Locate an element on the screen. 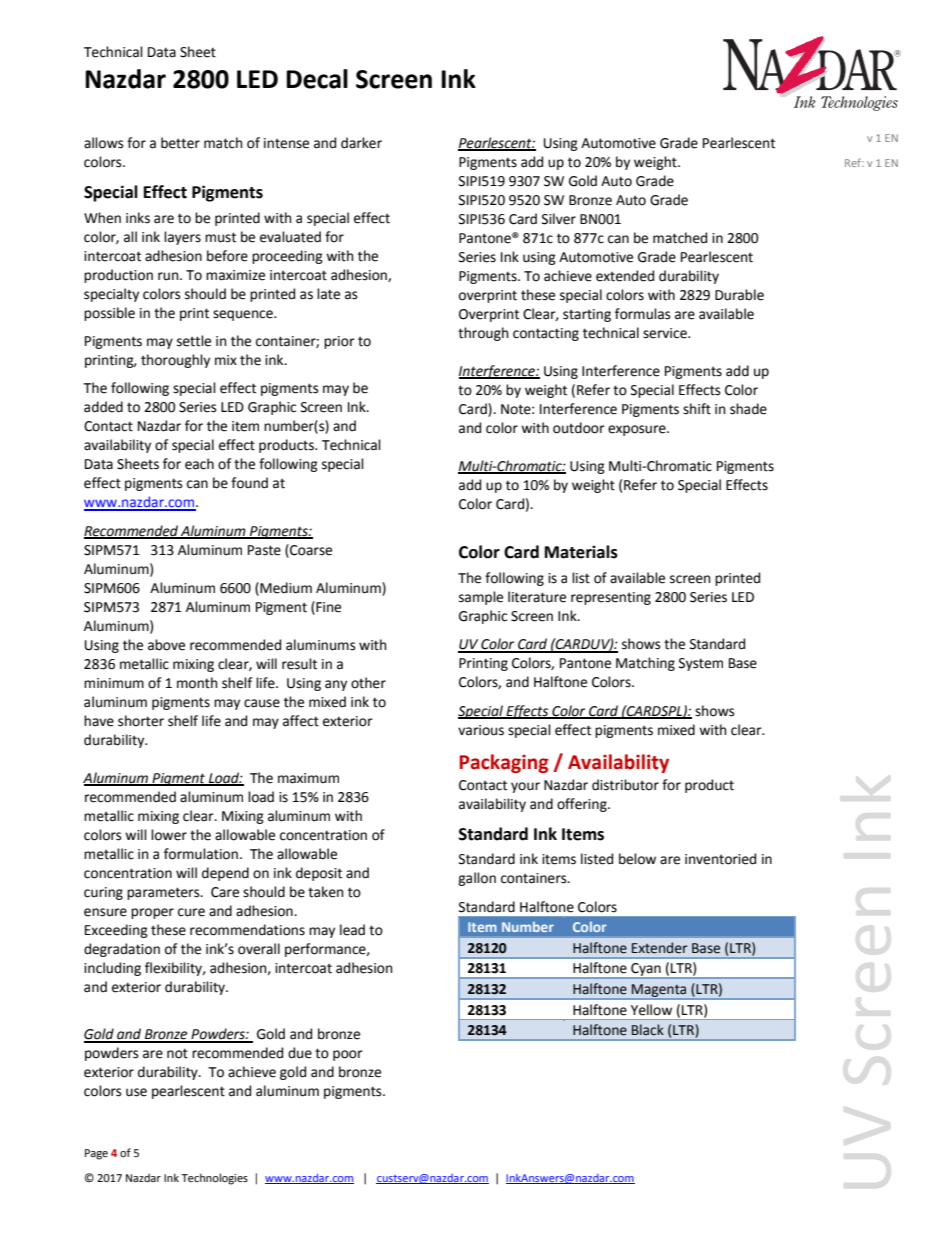 Image resolution: width=952 pixels, height=1233 pixels. poor is located at coordinates (348, 1055).
